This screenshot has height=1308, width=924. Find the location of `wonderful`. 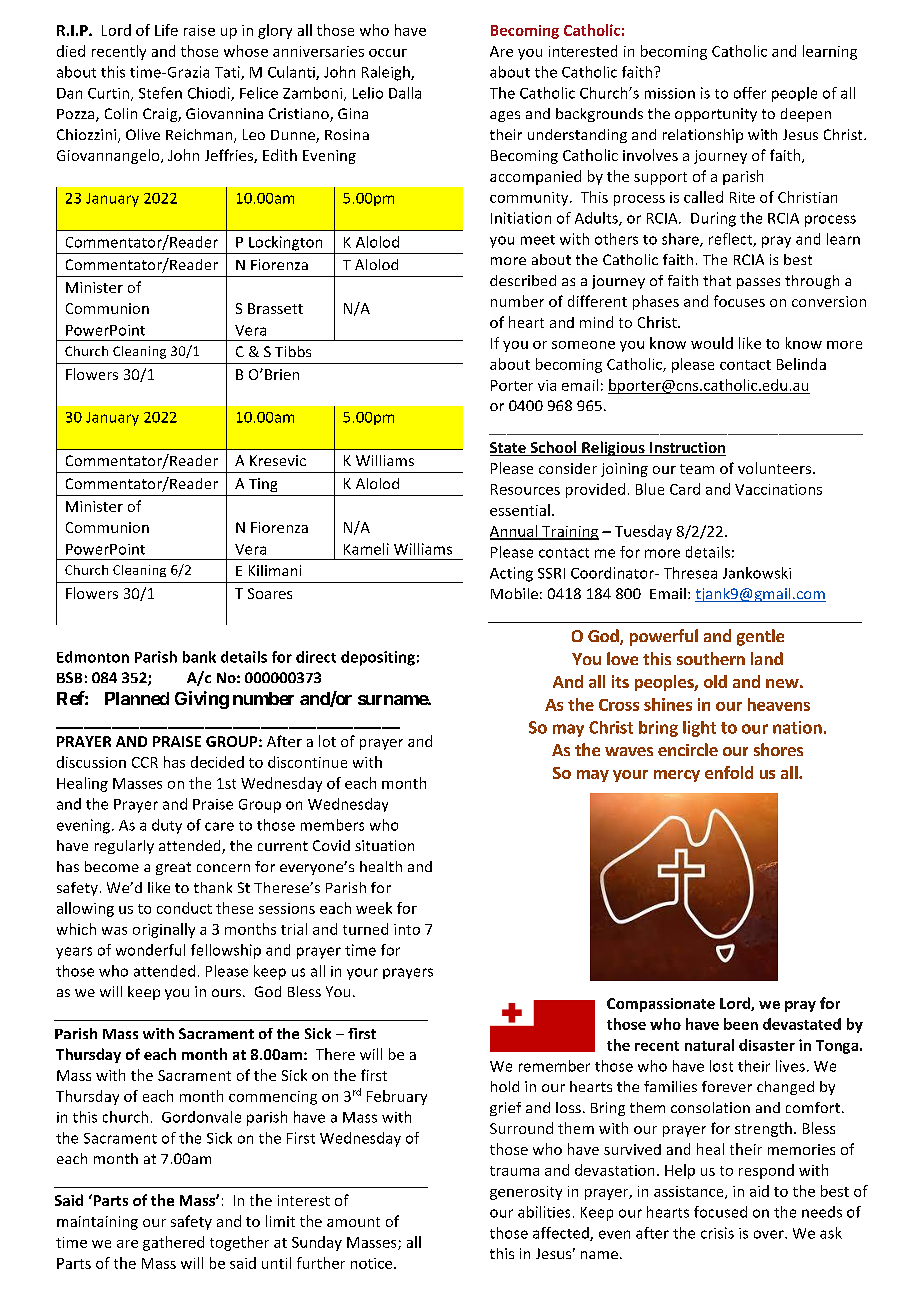

wonderful is located at coordinates (150, 950).
